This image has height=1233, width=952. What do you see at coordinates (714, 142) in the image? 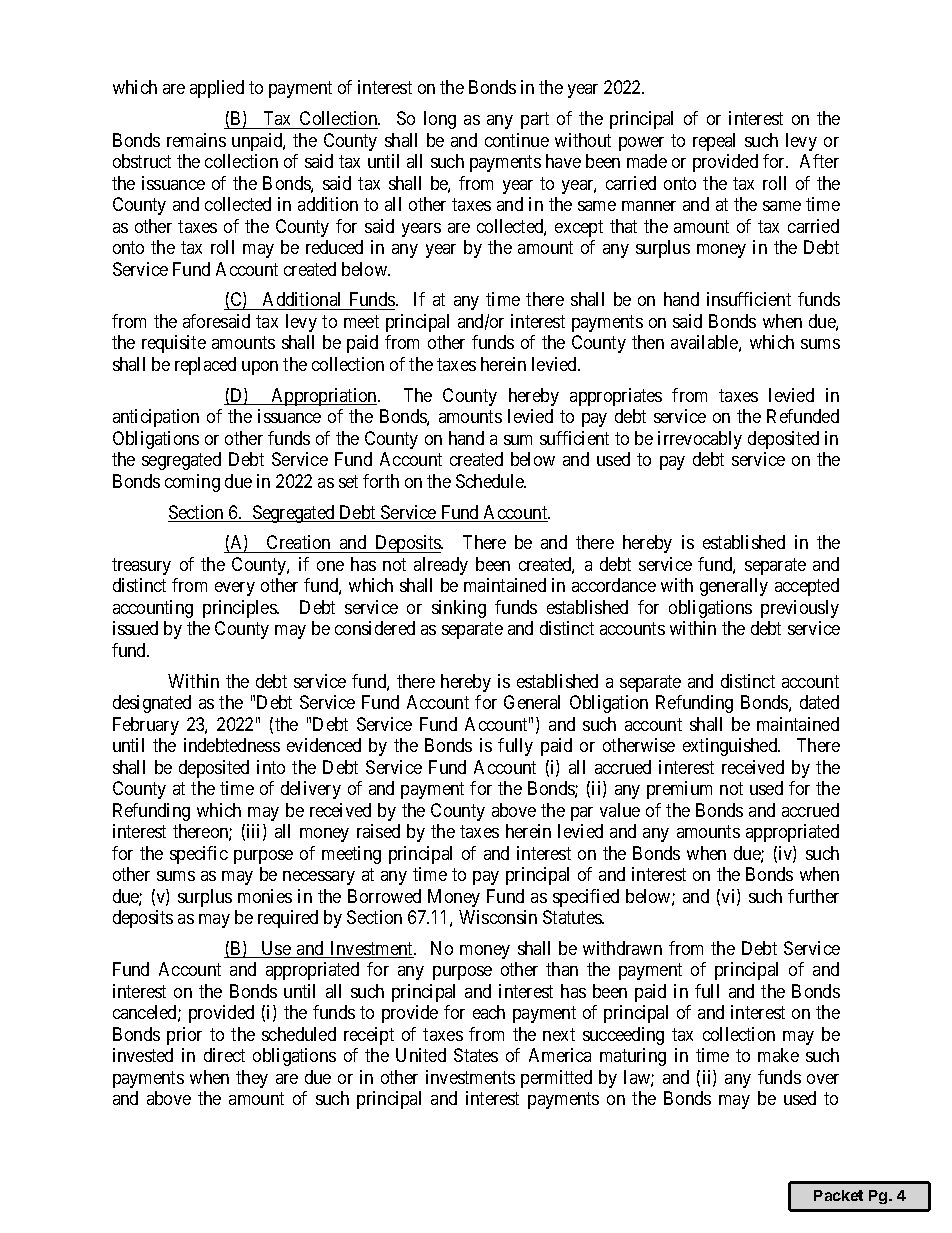
I see `repeal` at bounding box center [714, 142].
